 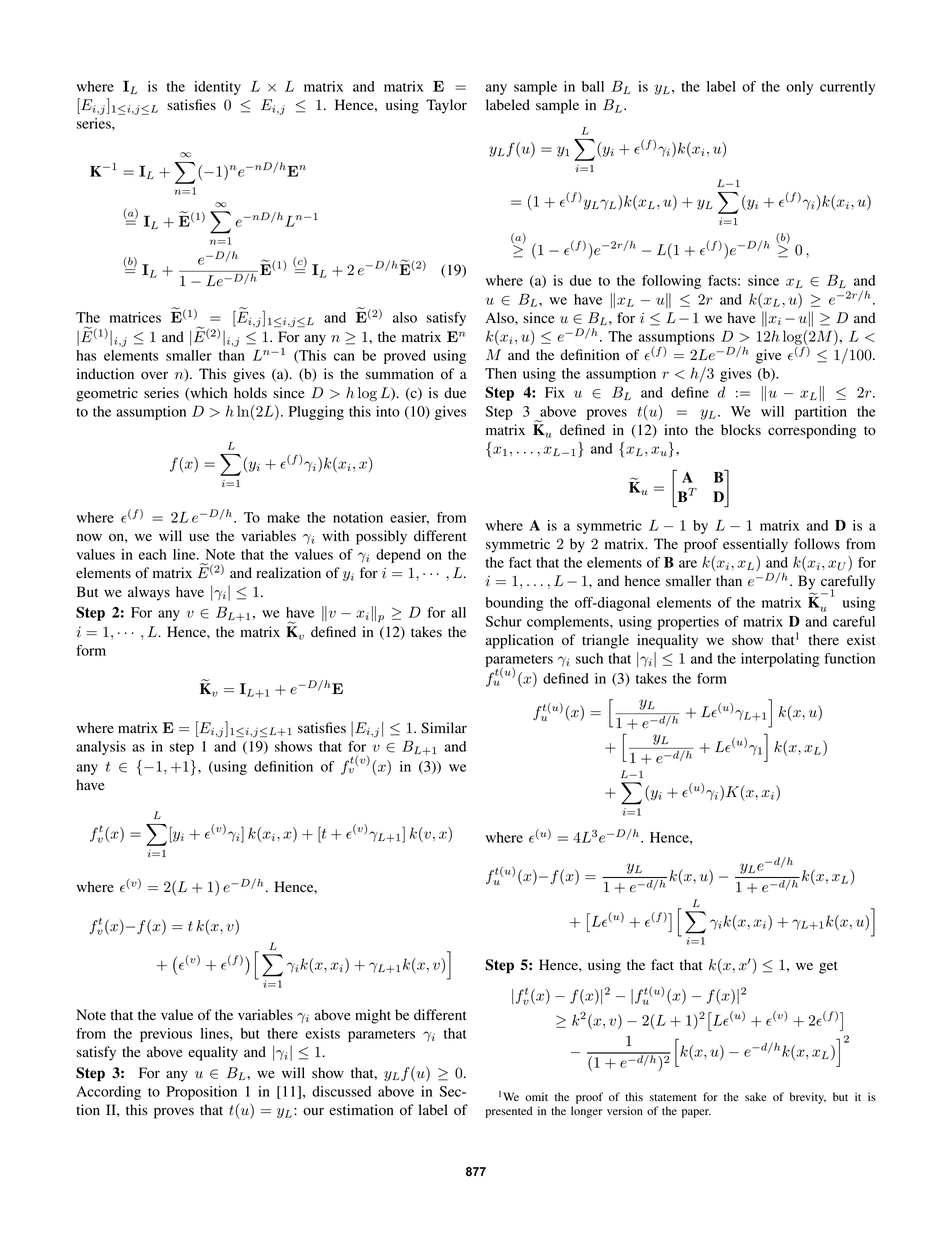 What do you see at coordinates (501, 373) in the document?
I see `Then` at bounding box center [501, 373].
